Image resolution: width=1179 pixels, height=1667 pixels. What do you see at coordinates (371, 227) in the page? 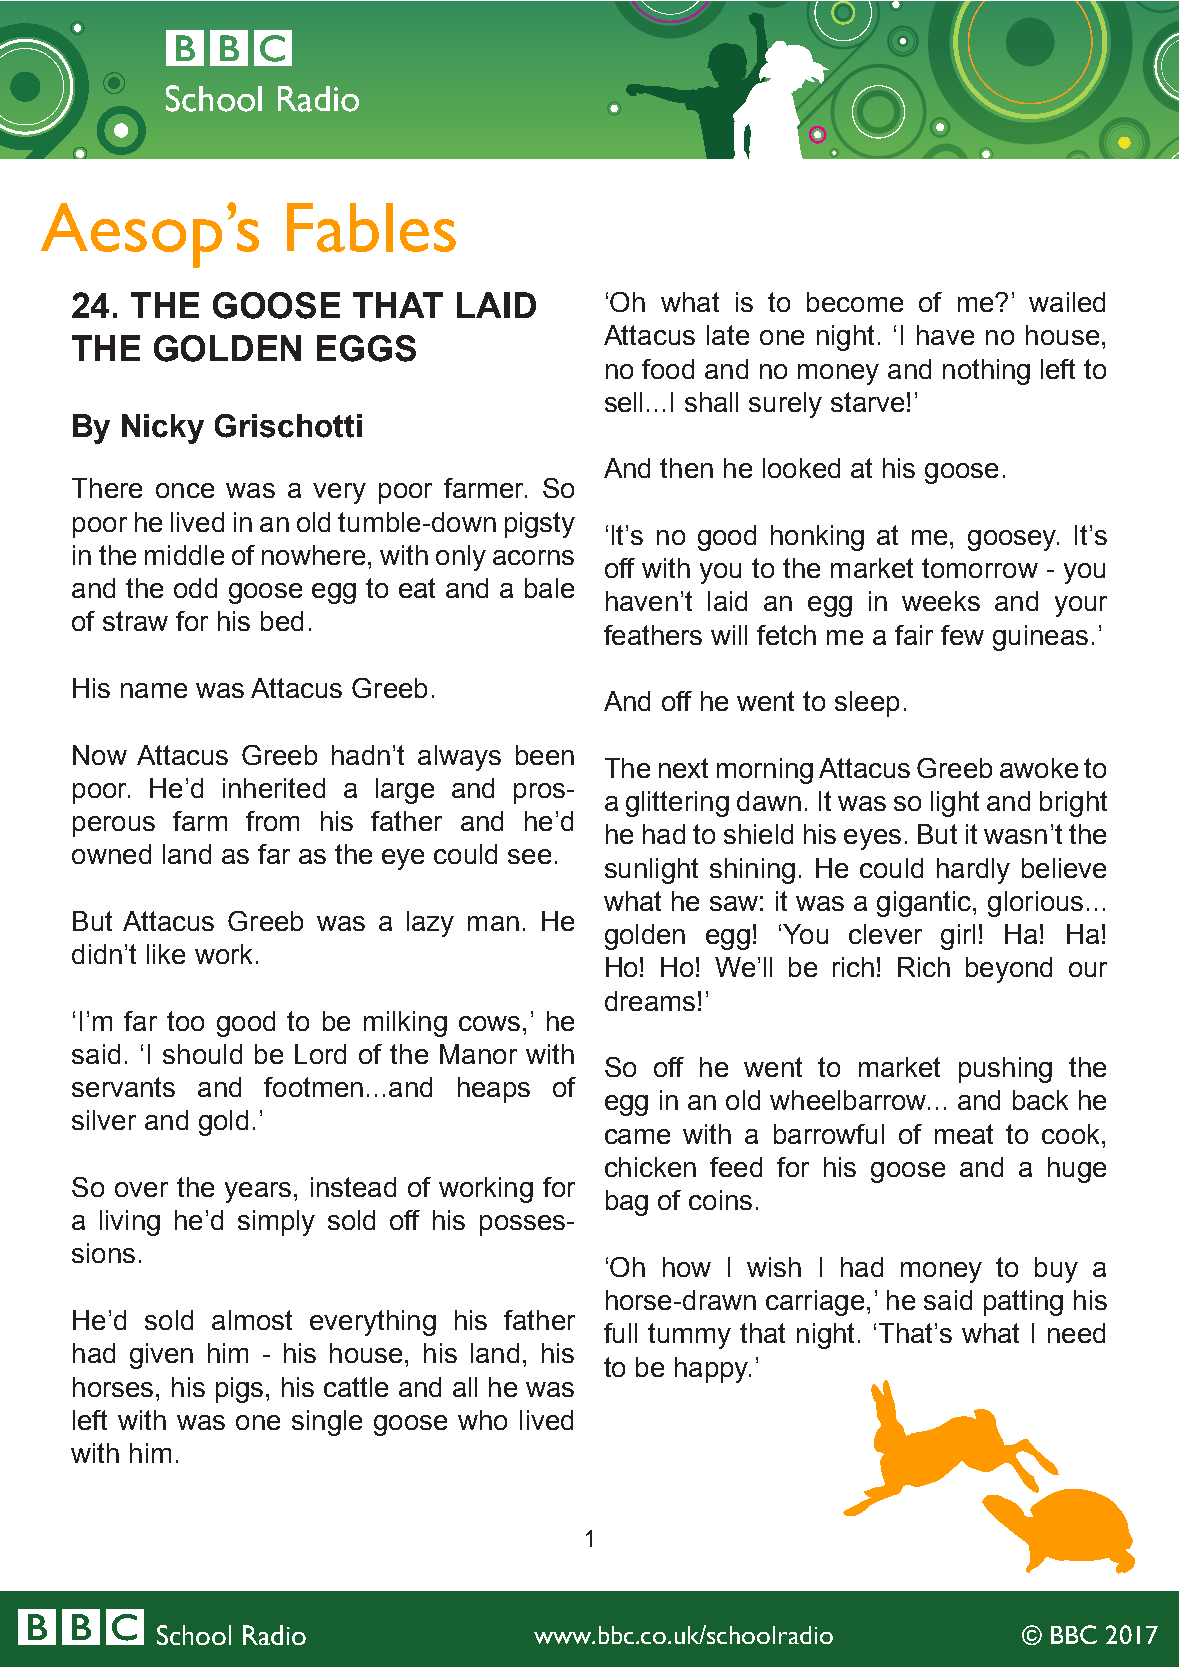
I see `Fables` at bounding box center [371, 227].
